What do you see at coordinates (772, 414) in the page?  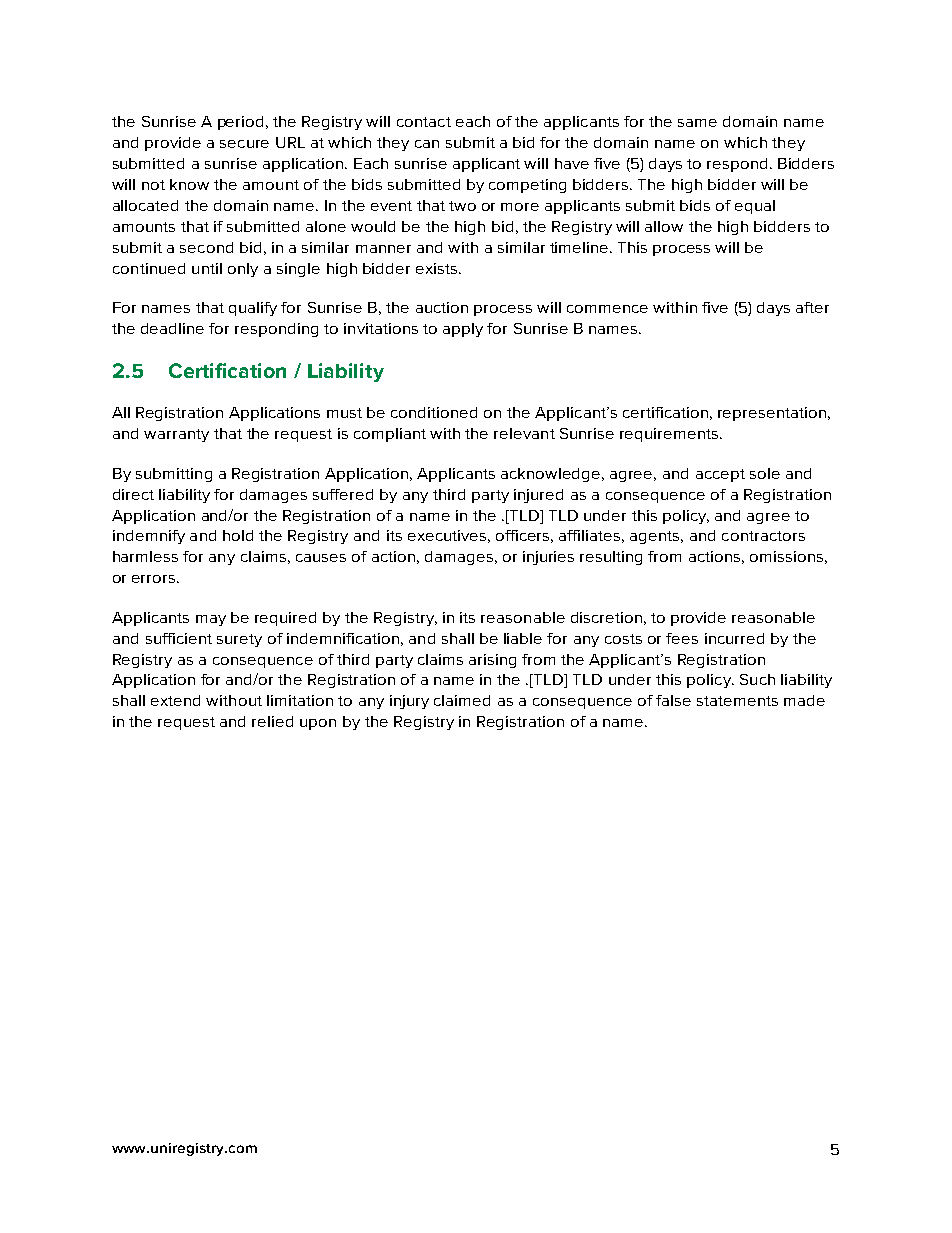 I see `representation` at bounding box center [772, 414].
